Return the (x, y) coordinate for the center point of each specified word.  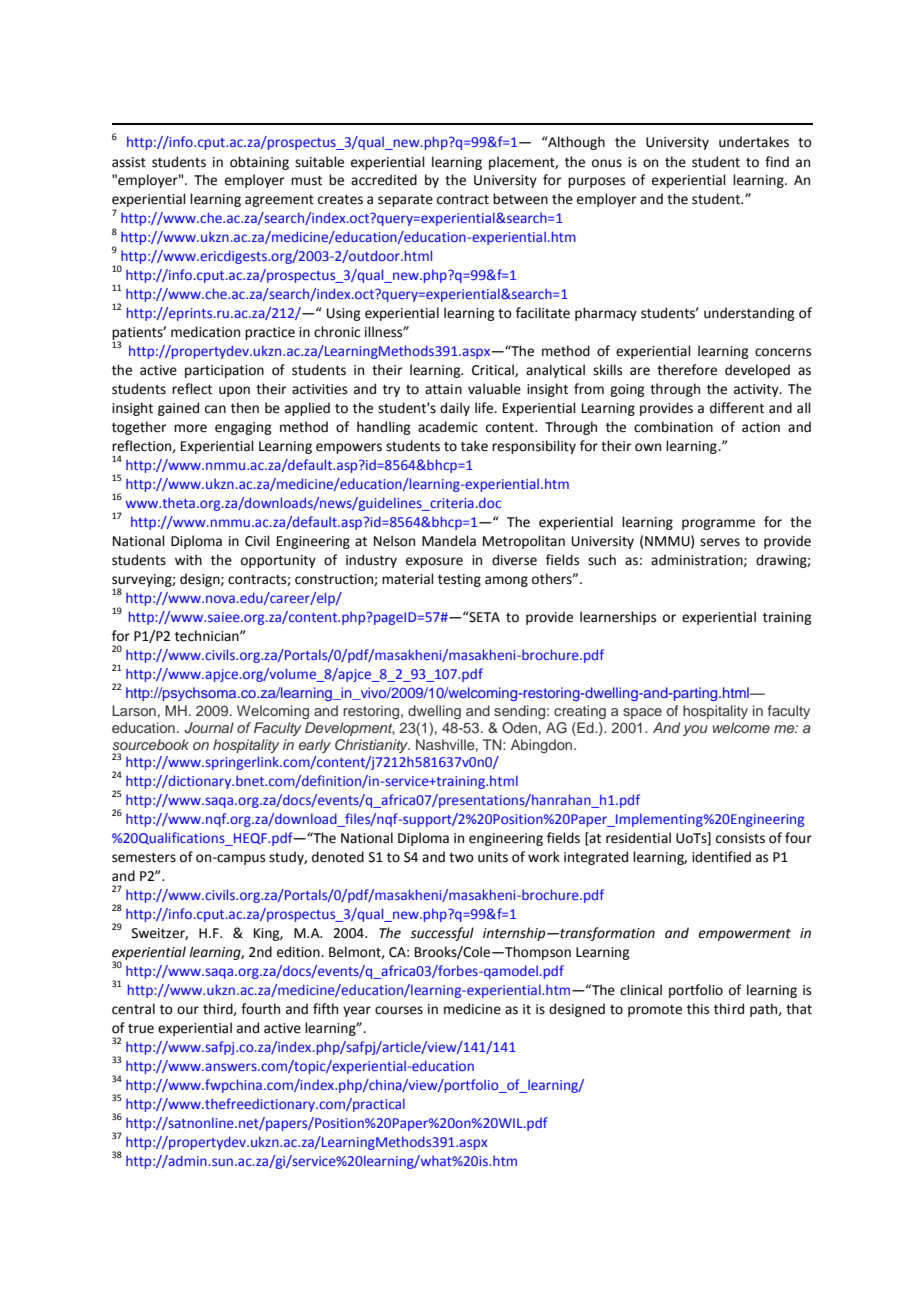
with (188, 560)
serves (720, 542)
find (777, 161)
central (133, 1009)
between (520, 199)
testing (459, 580)
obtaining (259, 163)
